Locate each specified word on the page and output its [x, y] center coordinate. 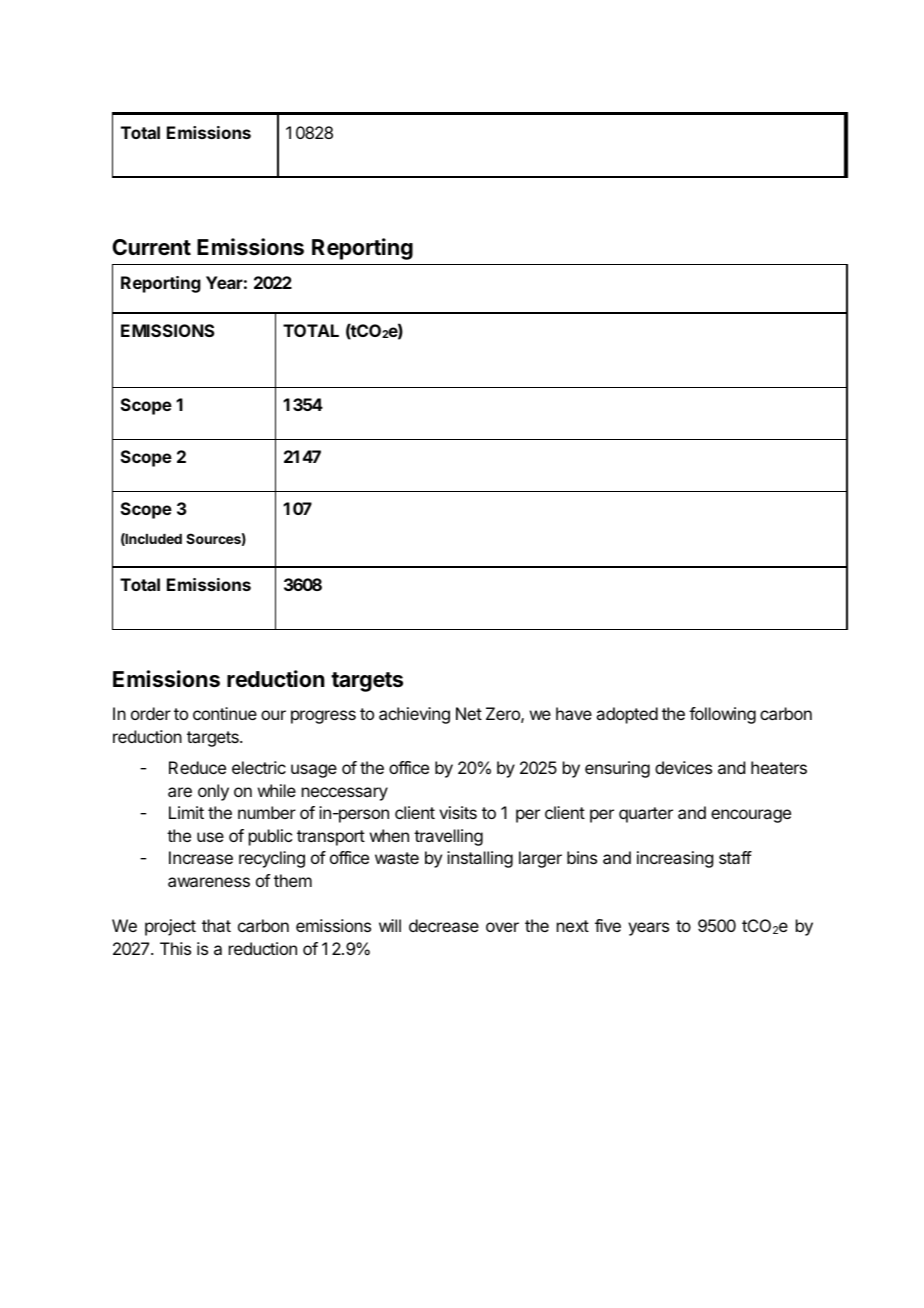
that [216, 925]
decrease [444, 925]
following [722, 715]
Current [151, 247]
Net [469, 713]
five [608, 925]
